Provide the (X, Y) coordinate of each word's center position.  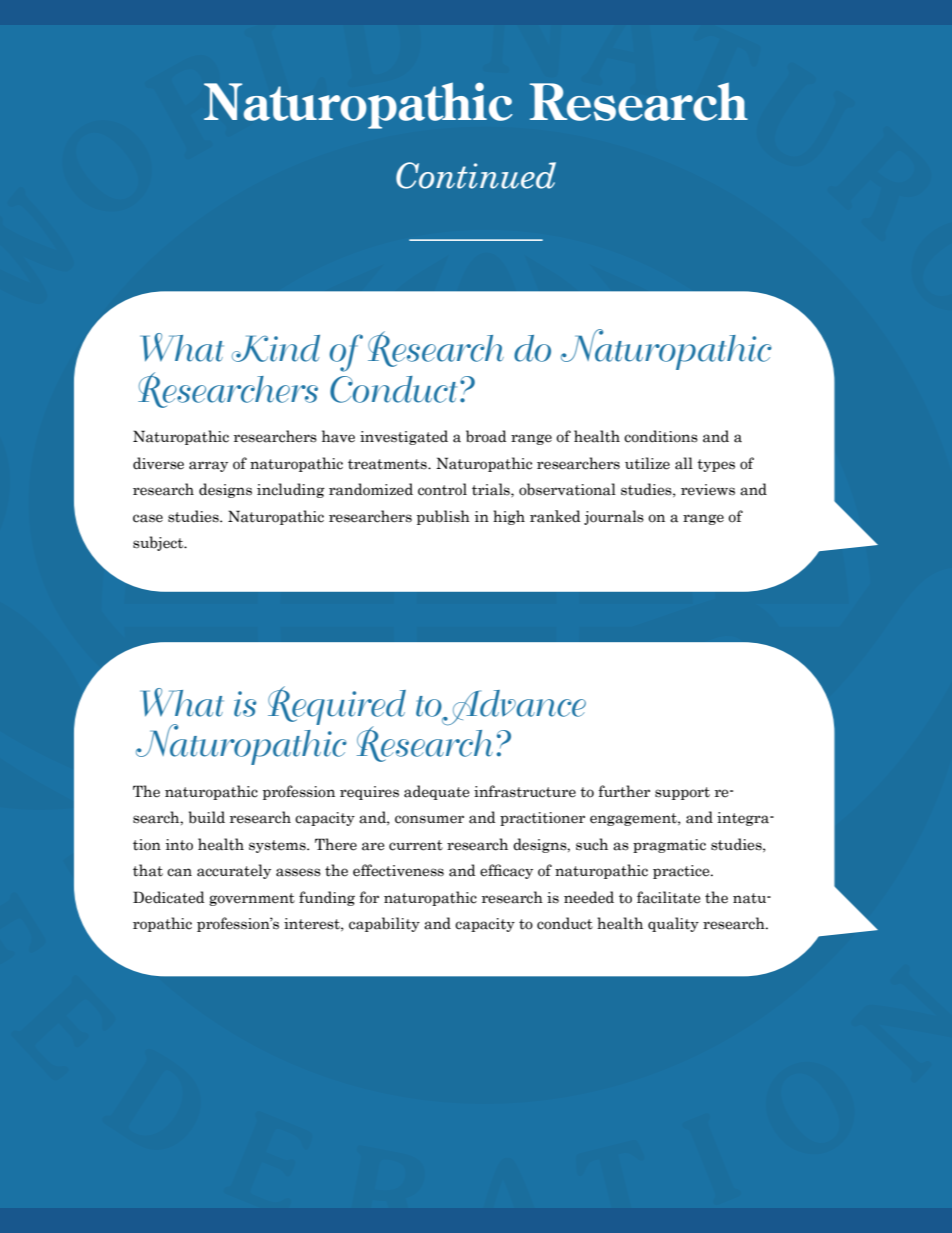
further (624, 791)
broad (486, 436)
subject (159, 543)
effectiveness (398, 870)
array (208, 466)
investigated (404, 437)
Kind (276, 348)
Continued (476, 175)
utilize (647, 463)
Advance (513, 708)
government (252, 899)
